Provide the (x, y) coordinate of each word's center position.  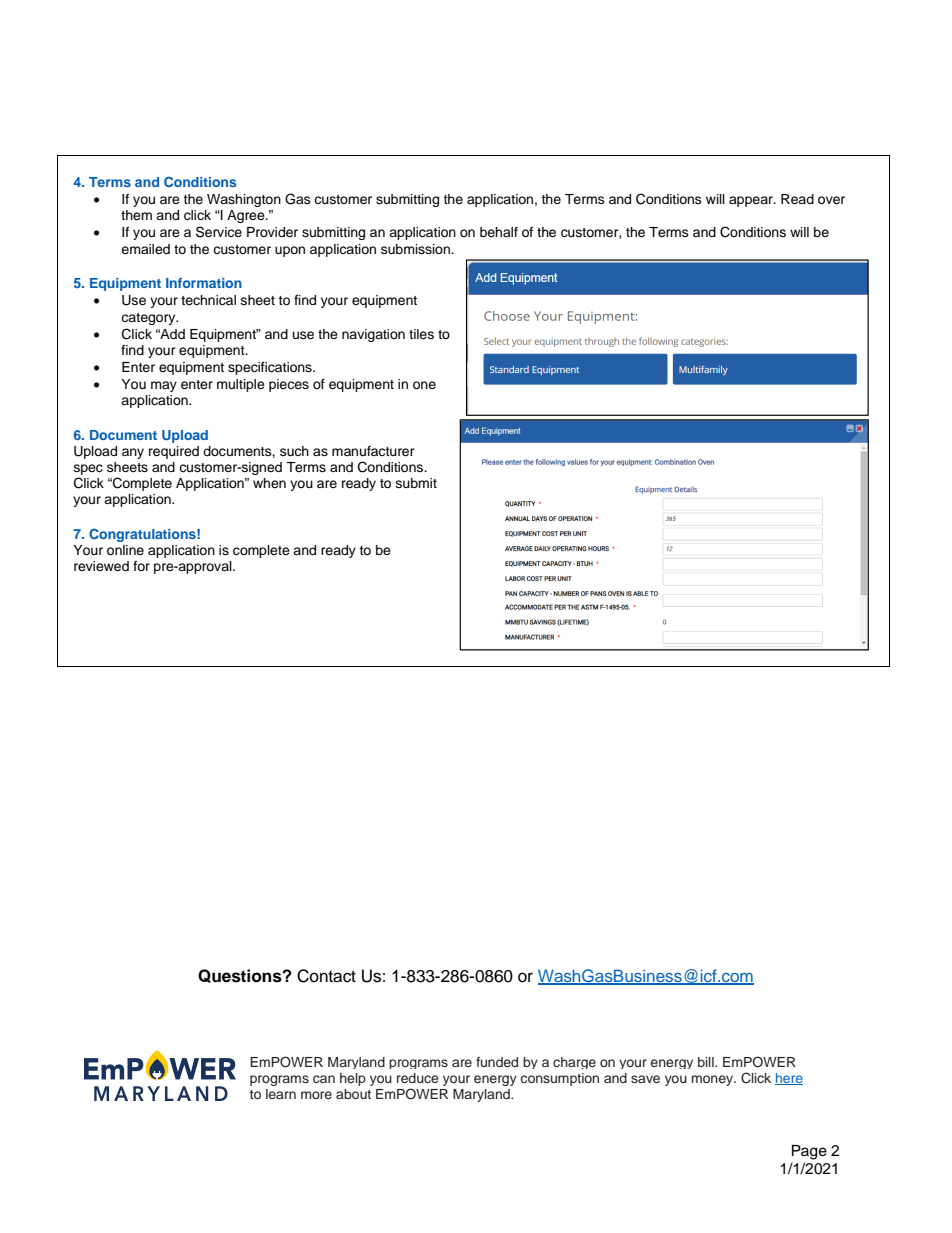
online (125, 550)
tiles (421, 334)
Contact (326, 976)
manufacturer (373, 451)
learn (281, 1094)
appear (752, 201)
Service (219, 232)
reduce (418, 1078)
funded (497, 1062)
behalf (499, 232)
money (713, 1080)
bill (707, 1062)
